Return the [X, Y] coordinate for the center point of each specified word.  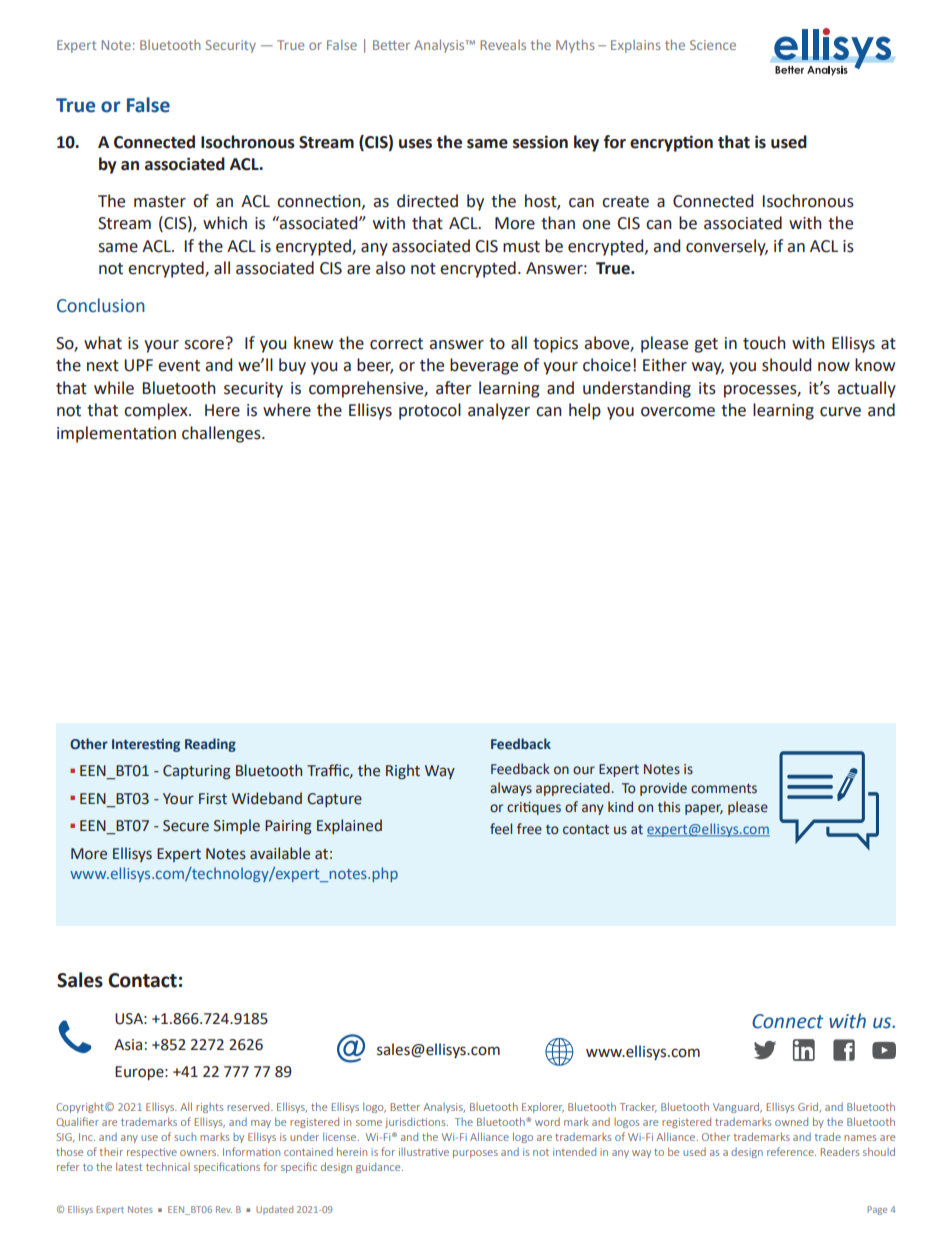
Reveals [503, 45]
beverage [484, 366]
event [179, 366]
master [160, 202]
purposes [475, 1154]
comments [724, 789]
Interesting [146, 745]
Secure [186, 826]
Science [713, 45]
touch [764, 343]
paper [704, 809]
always [511, 789]
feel [501, 829]
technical [168, 1166]
